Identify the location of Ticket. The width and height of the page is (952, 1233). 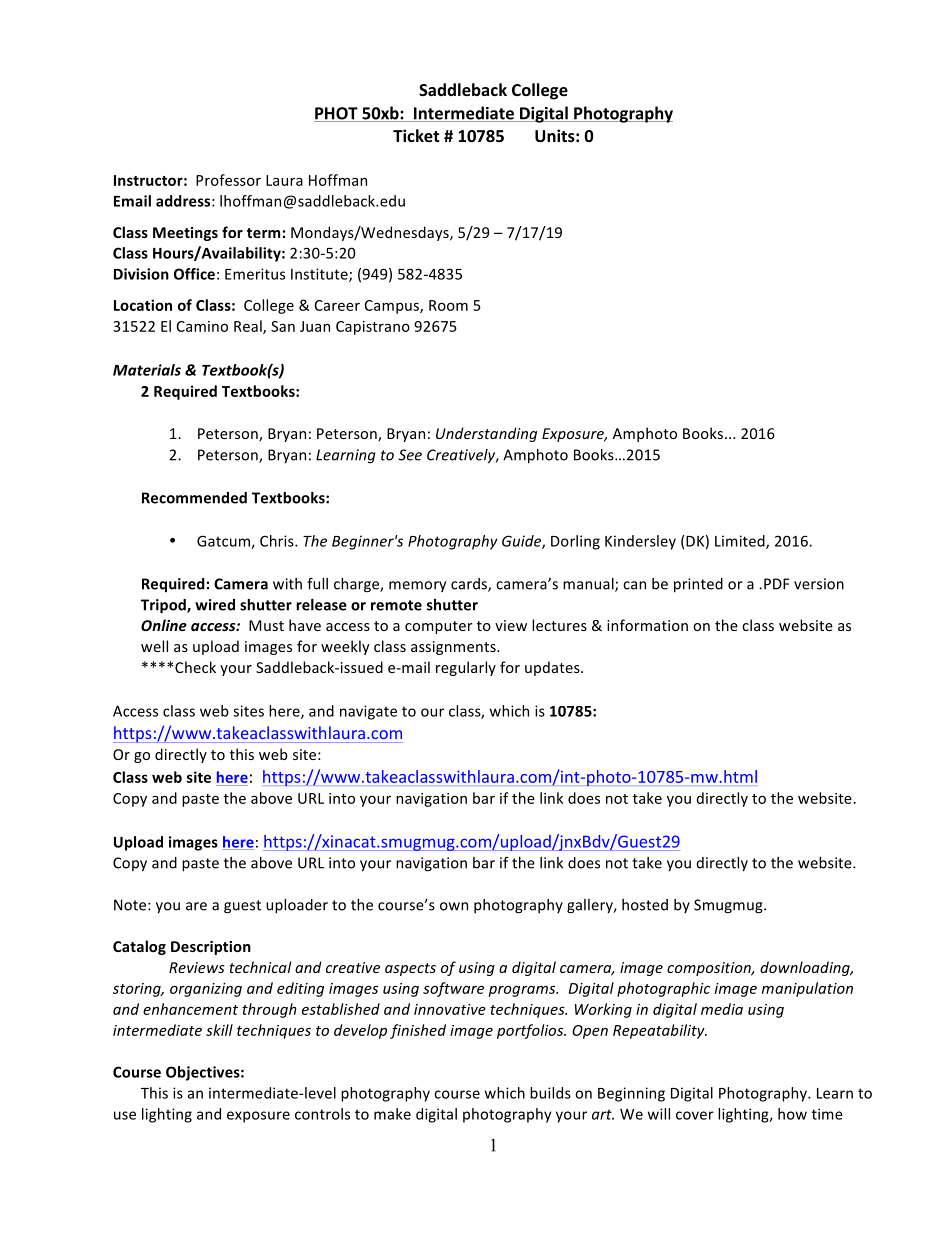
(416, 135).
